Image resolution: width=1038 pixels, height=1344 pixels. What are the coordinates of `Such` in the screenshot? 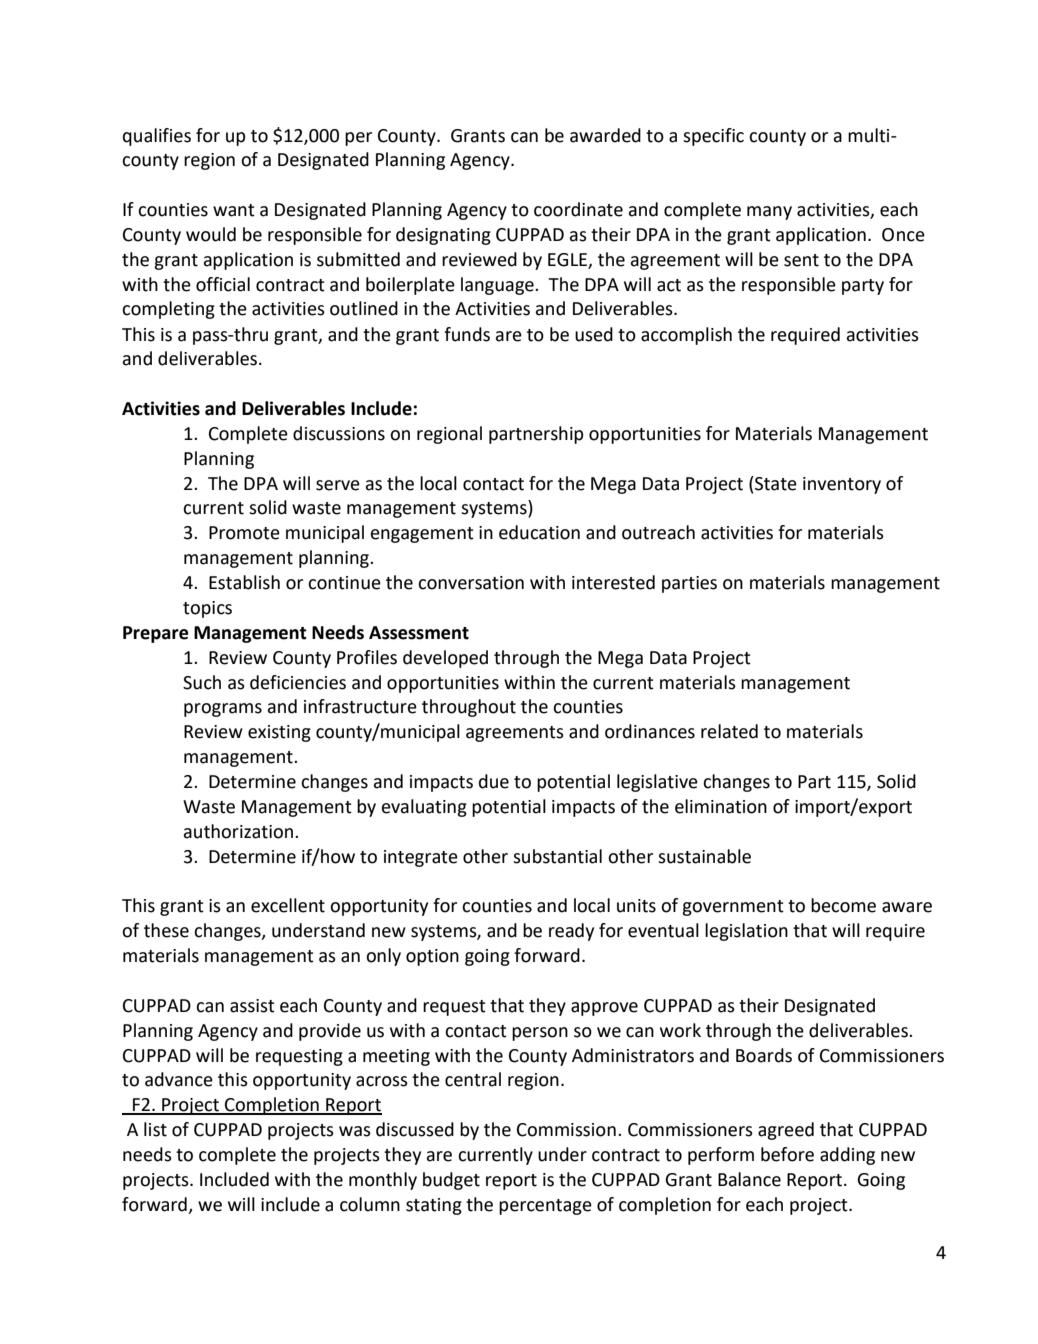 It's located at (202, 682).
